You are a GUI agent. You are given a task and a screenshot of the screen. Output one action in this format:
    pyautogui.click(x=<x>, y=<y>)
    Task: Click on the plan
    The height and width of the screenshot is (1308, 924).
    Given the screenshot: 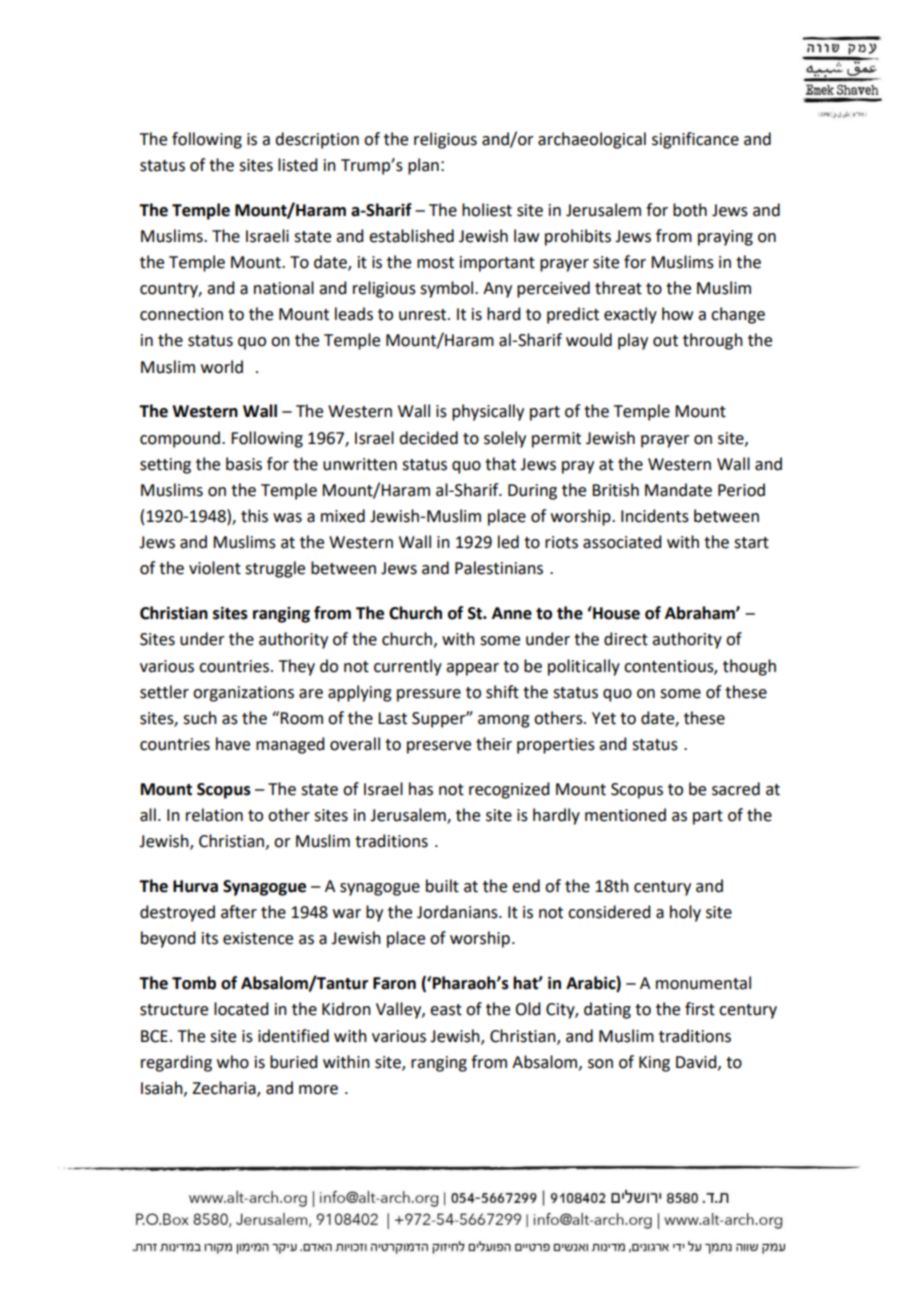 What is the action you would take?
    pyautogui.click(x=423, y=166)
